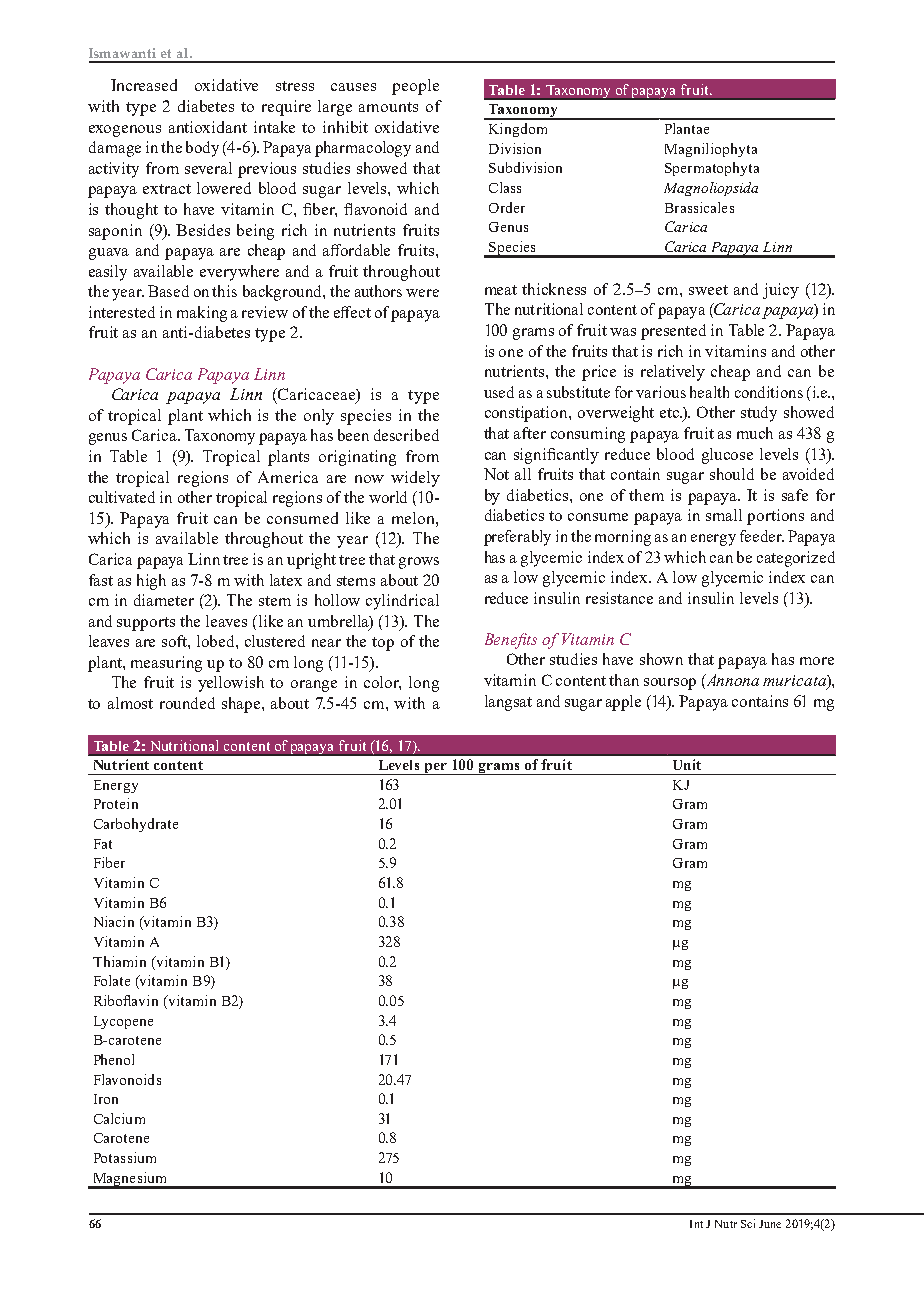  I want to click on body, so click(202, 149).
